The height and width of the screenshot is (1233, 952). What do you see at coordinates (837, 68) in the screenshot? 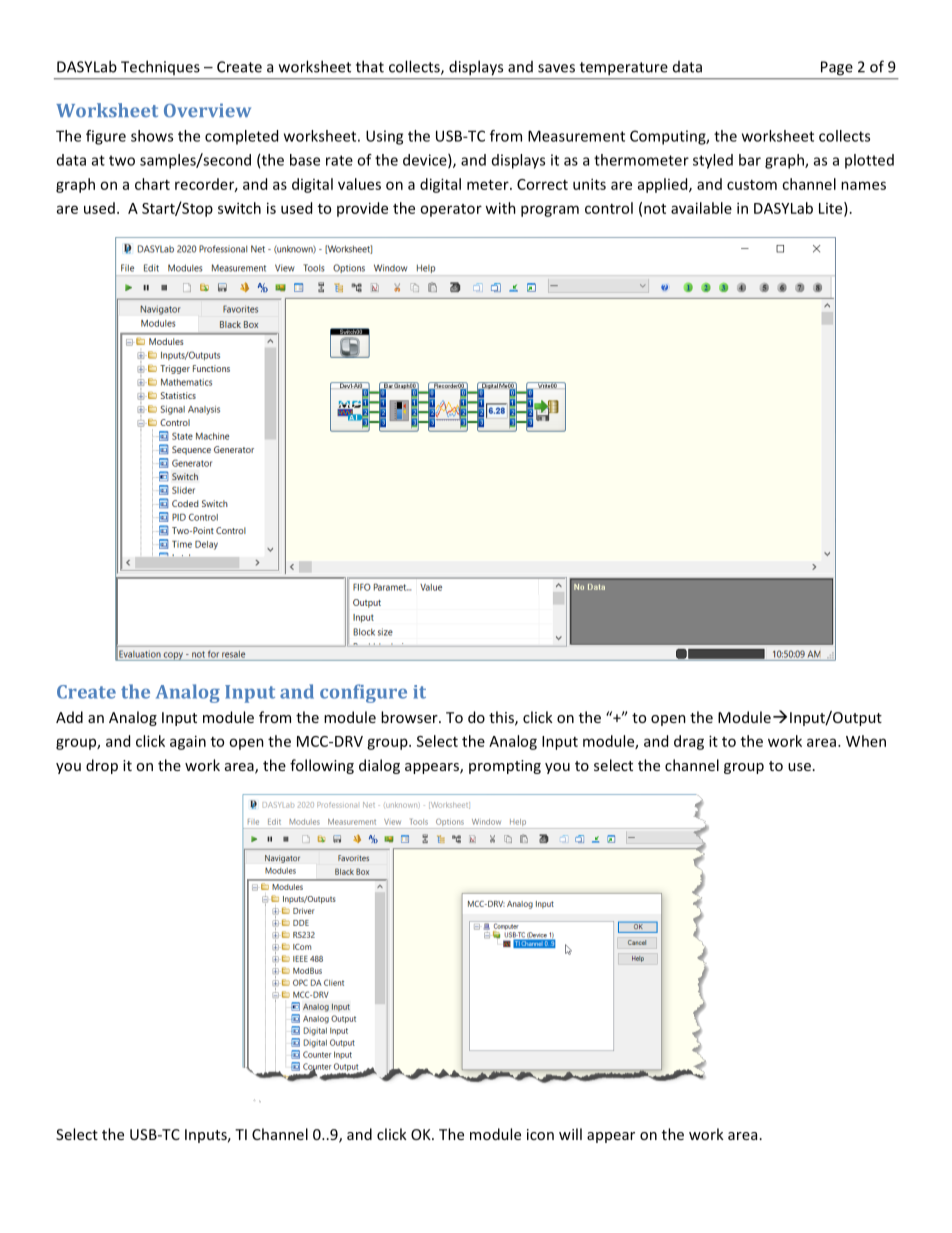
I see `Page` at bounding box center [837, 68].
